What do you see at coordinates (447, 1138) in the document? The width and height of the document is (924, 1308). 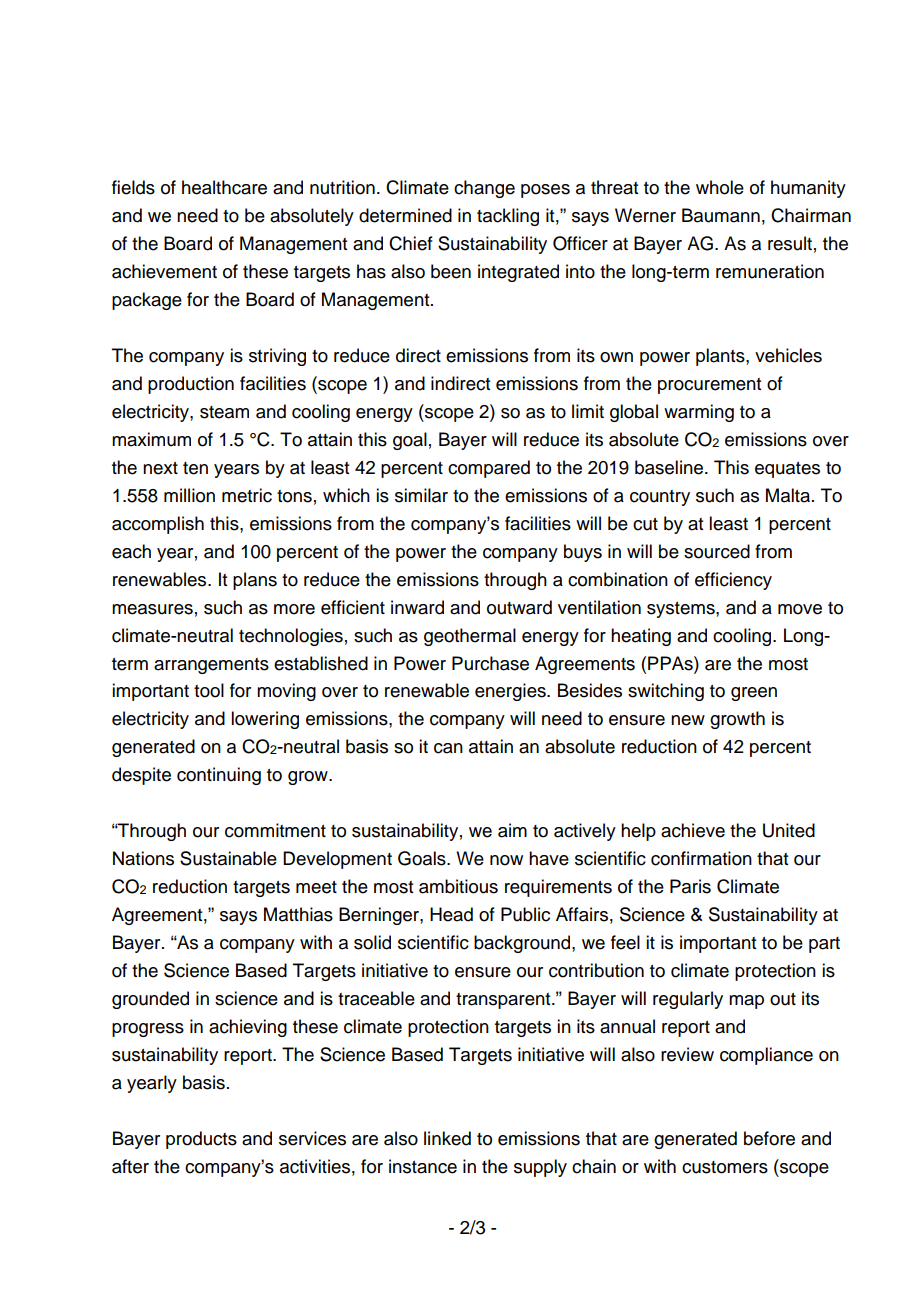 I see `linked` at bounding box center [447, 1138].
